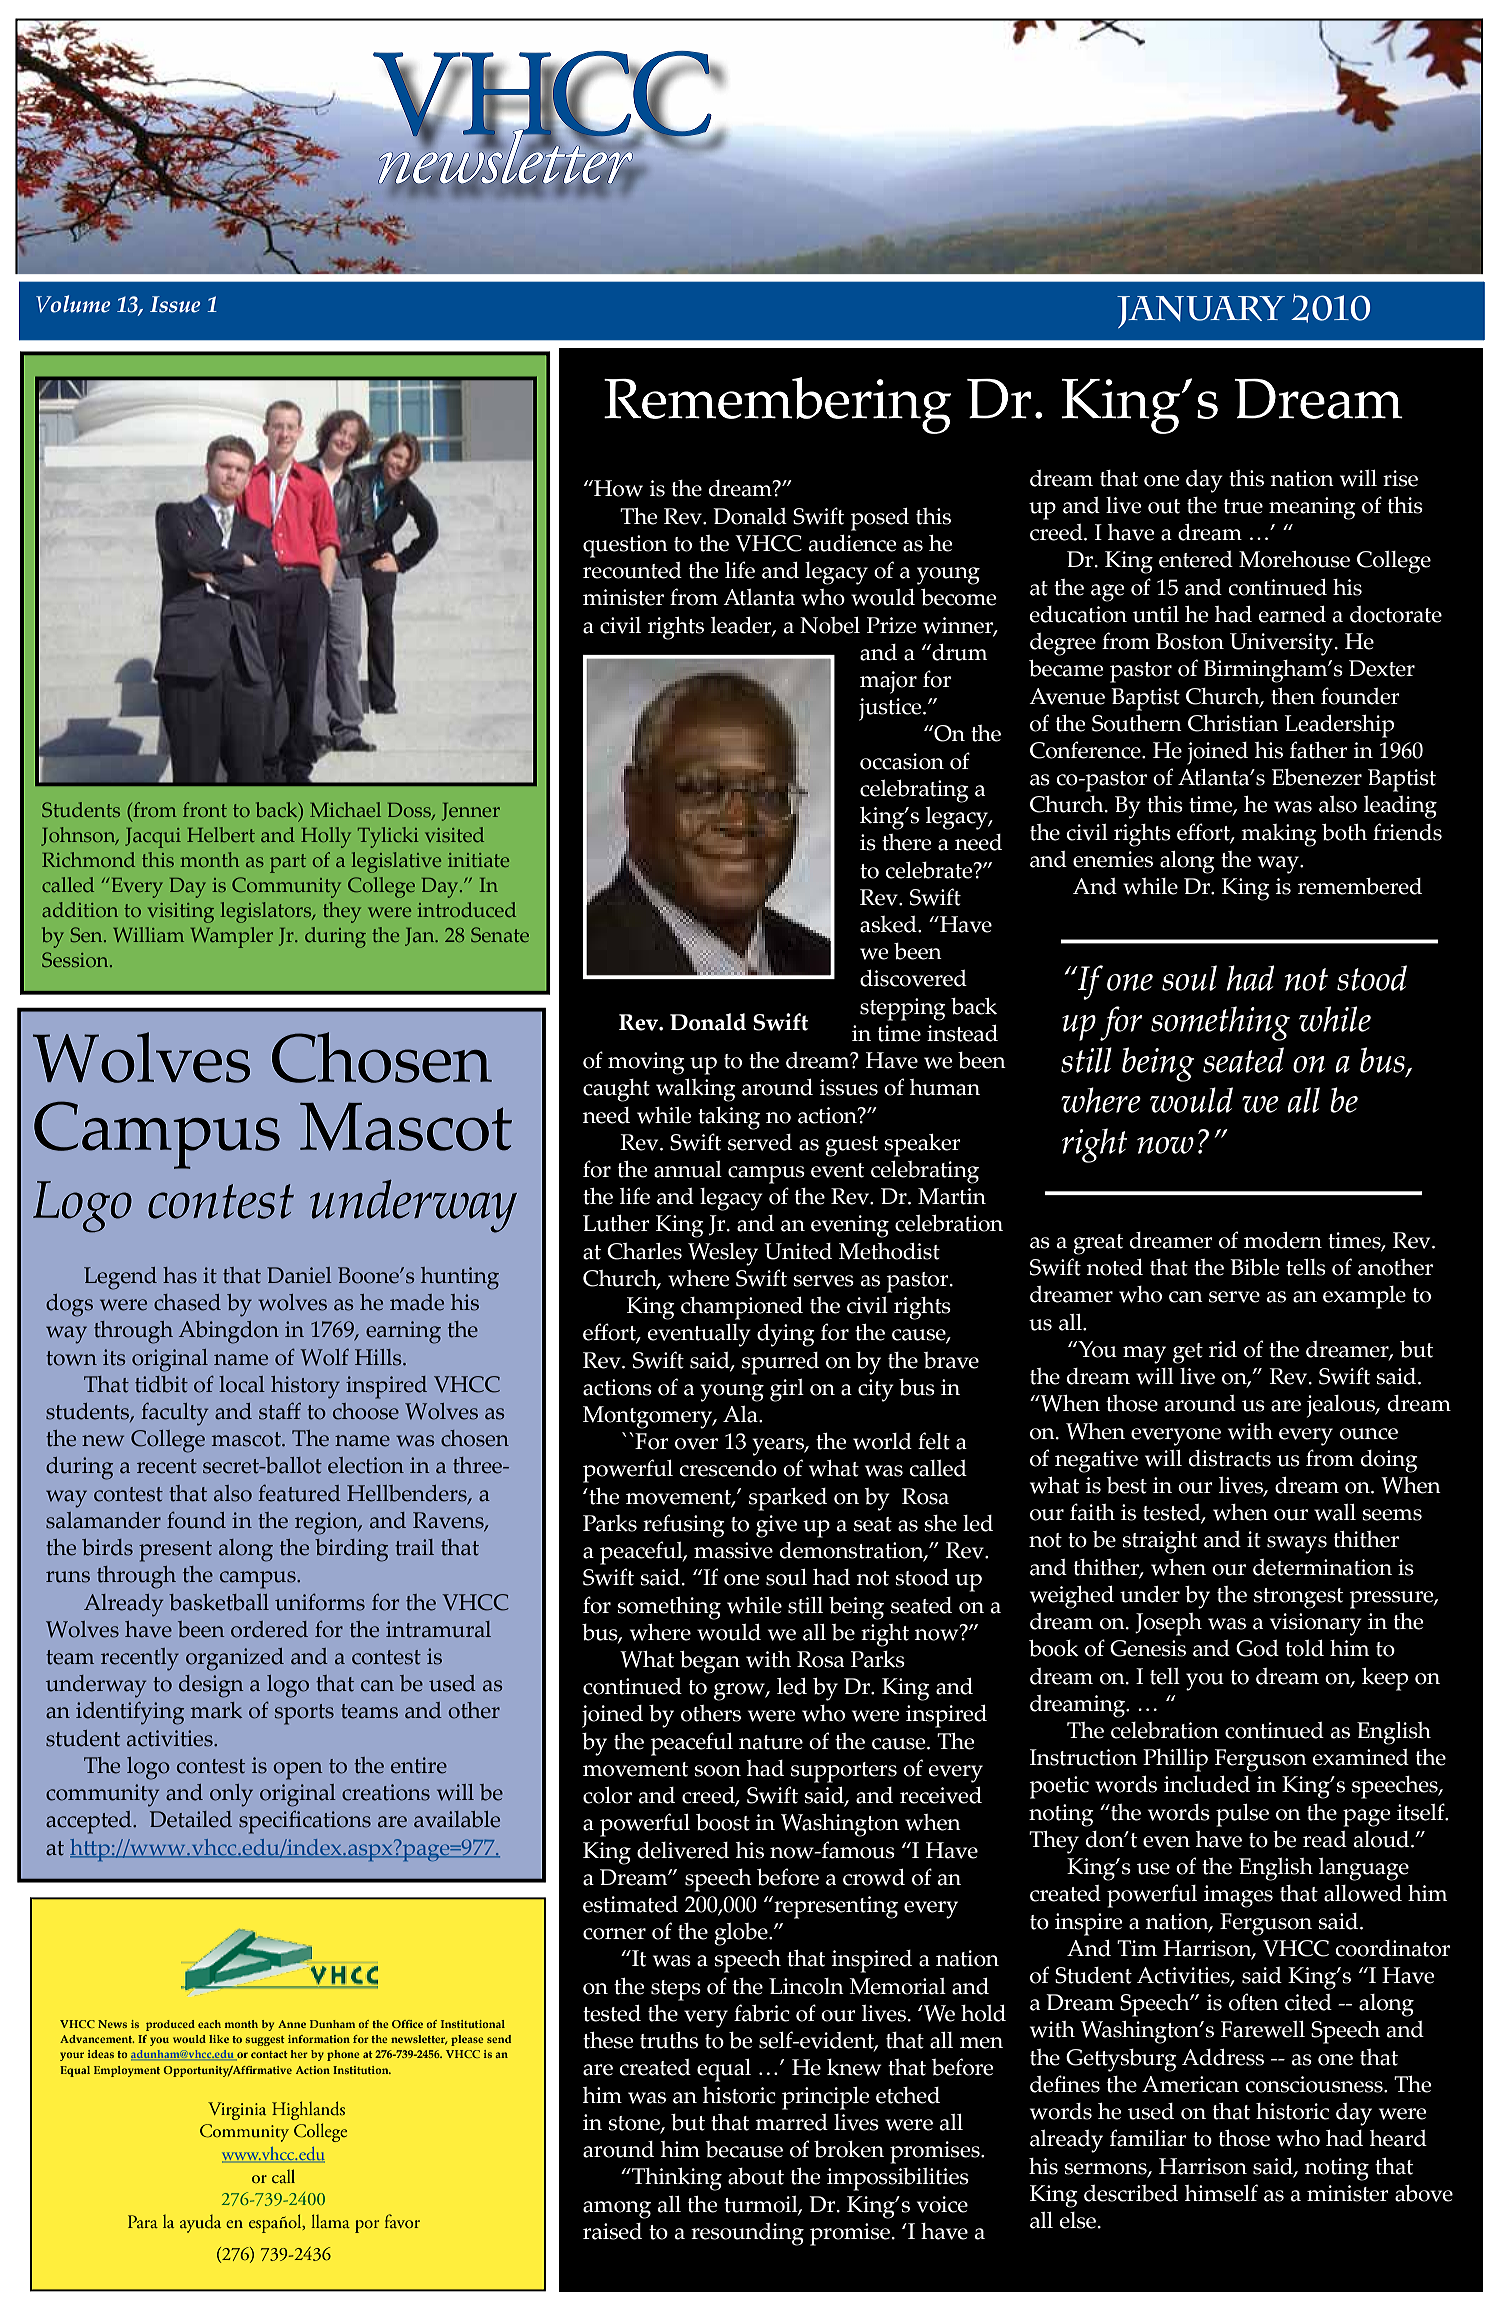 The image size is (1497, 2314). I want to click on asked, so click(889, 924).
